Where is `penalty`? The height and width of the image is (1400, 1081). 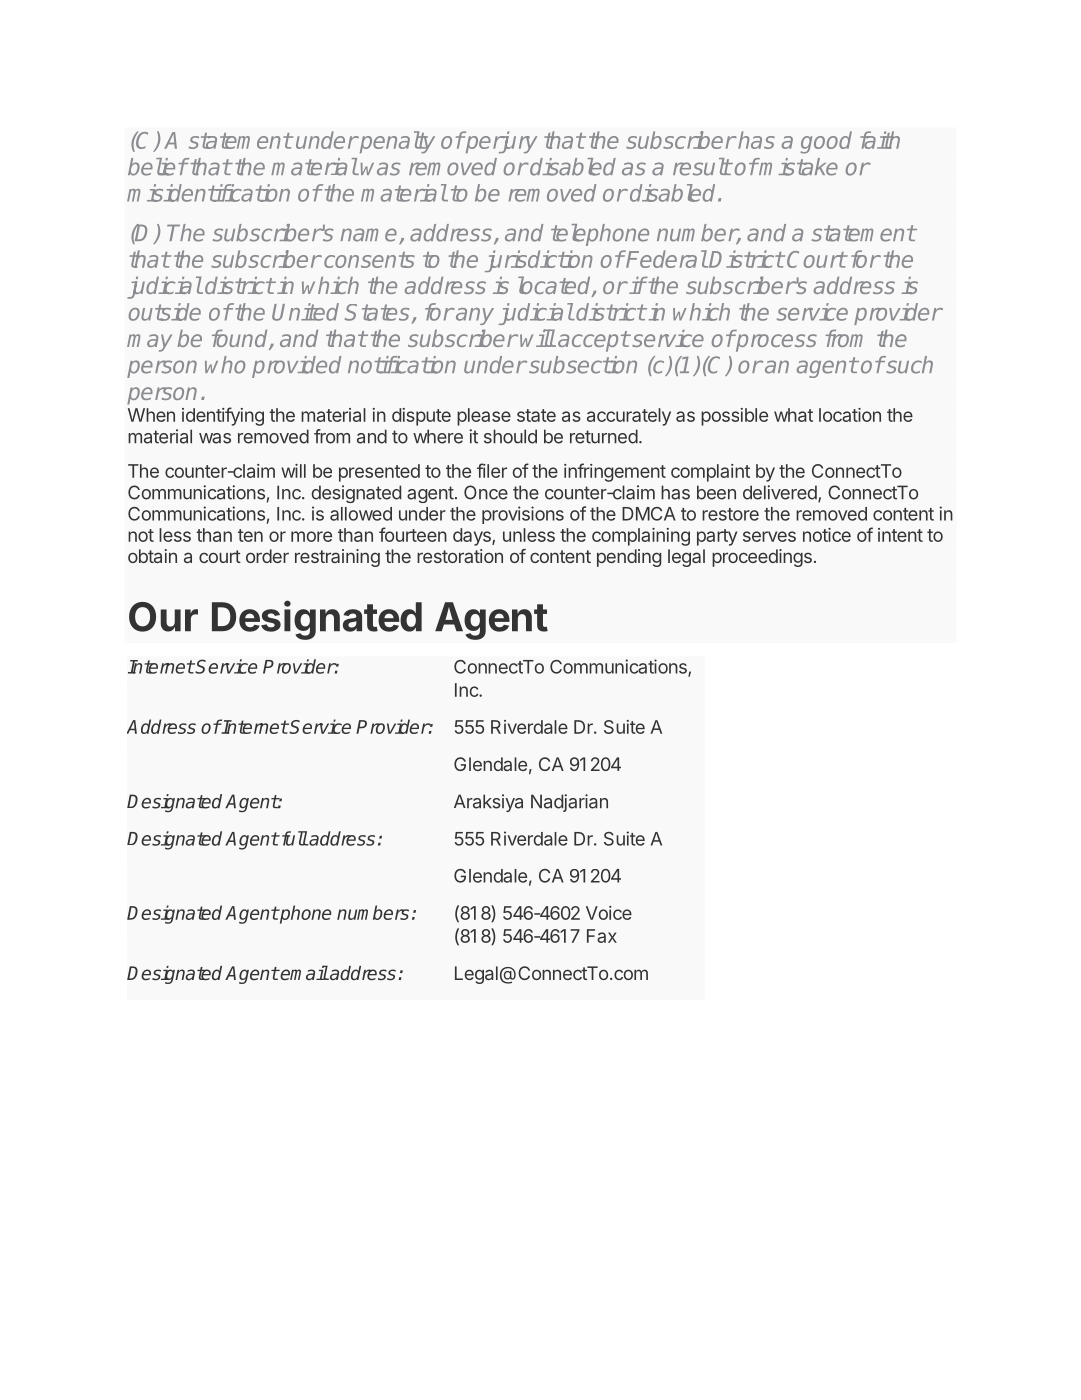
penalty is located at coordinates (396, 142).
